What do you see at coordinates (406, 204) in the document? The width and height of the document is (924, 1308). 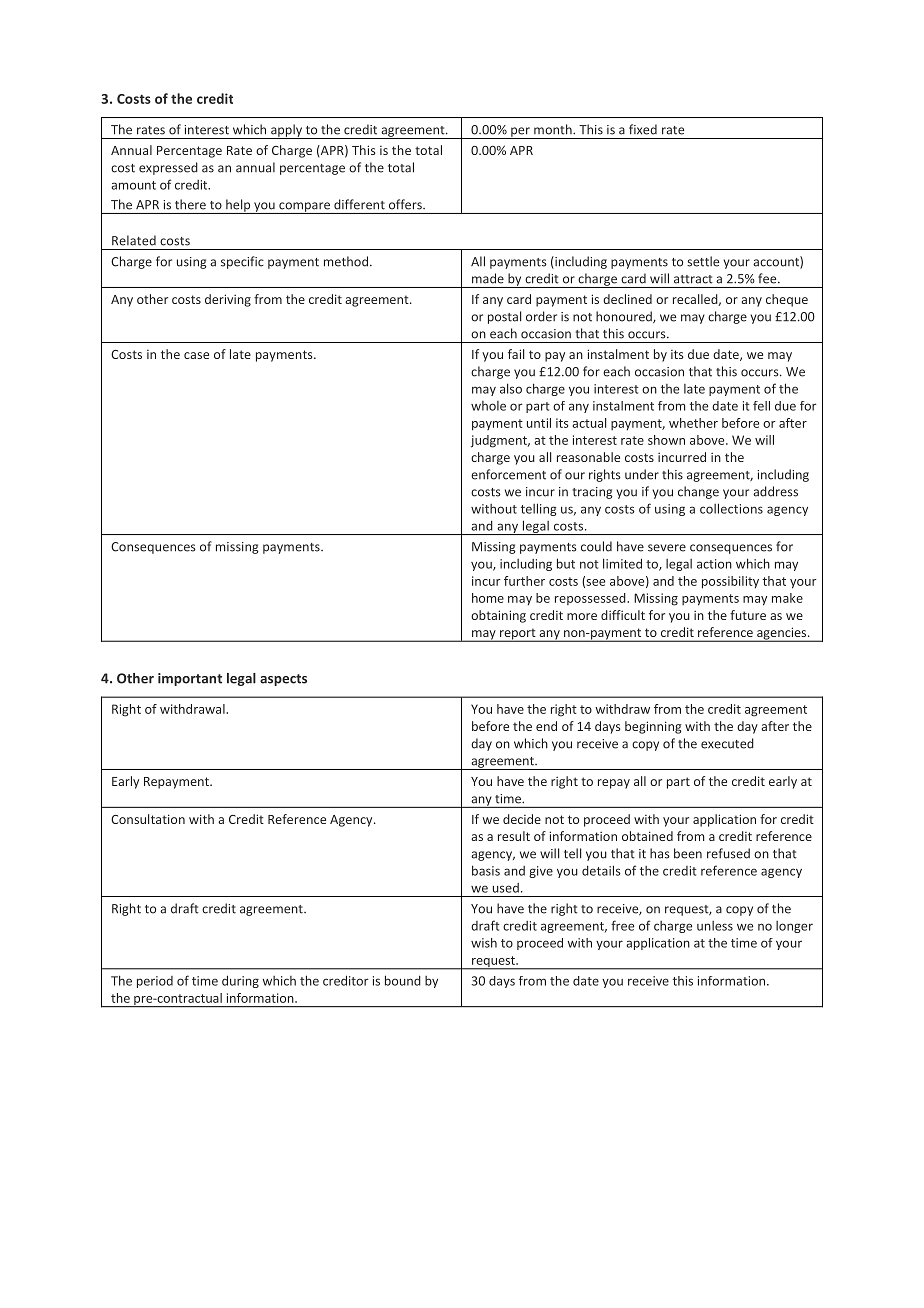 I see `offers` at bounding box center [406, 204].
